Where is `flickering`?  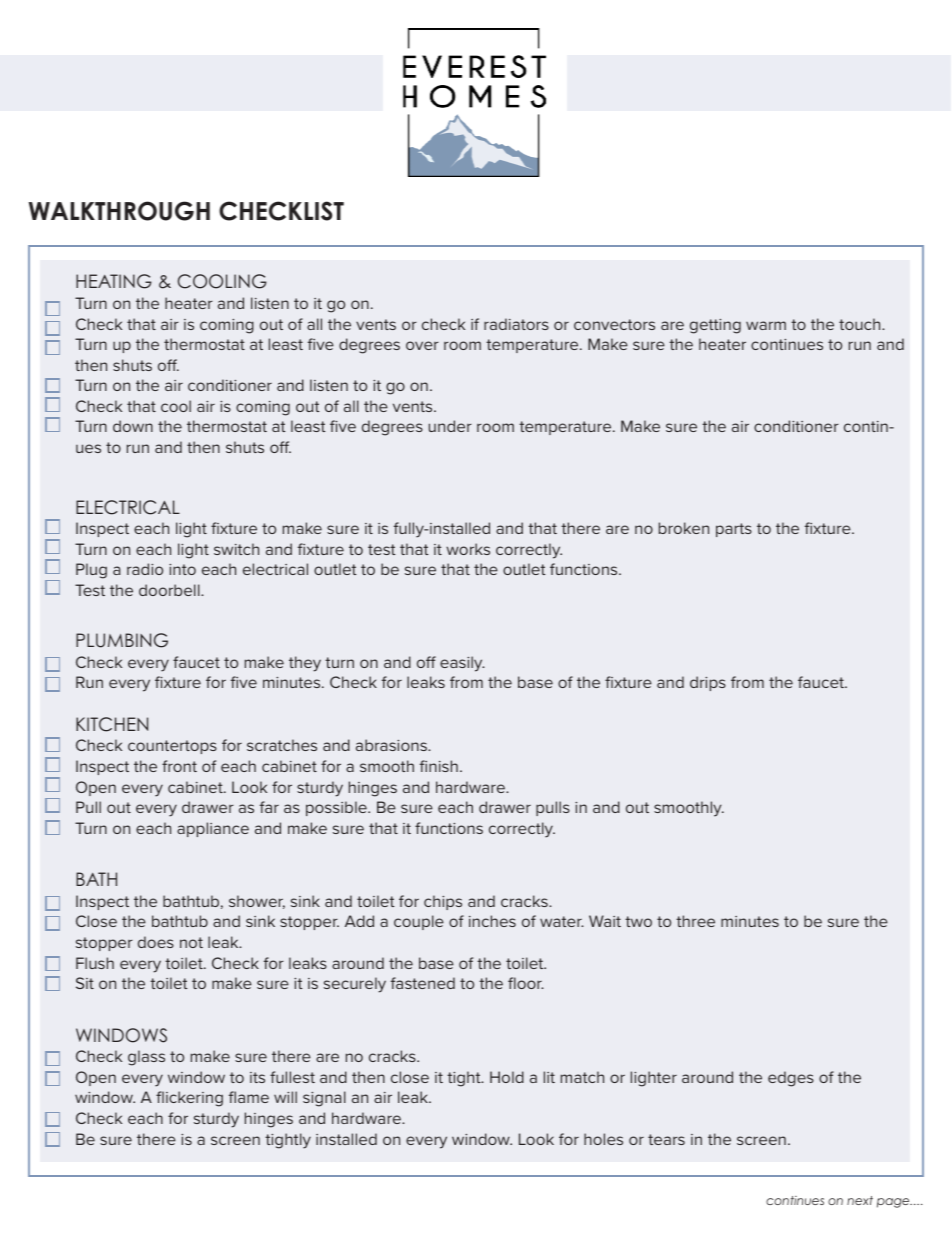 flickering is located at coordinates (189, 1099).
